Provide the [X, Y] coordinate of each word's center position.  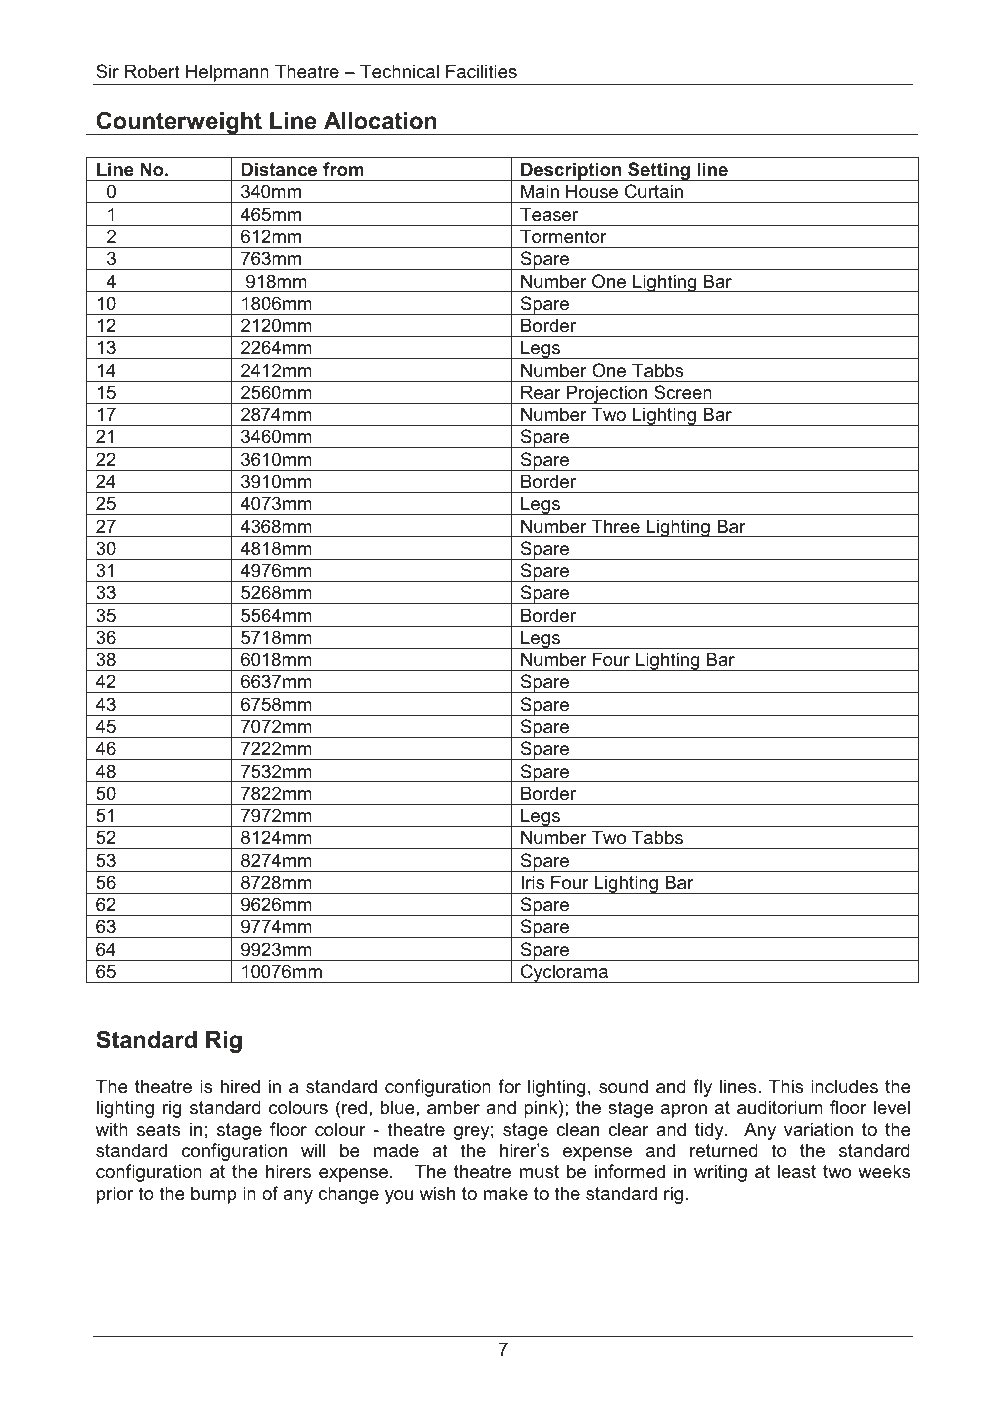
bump [214, 1195]
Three [615, 526]
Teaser [549, 214]
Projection [607, 394]
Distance [279, 169]
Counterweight [179, 123]
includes [844, 1086]
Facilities [481, 71]
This [786, 1086]
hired [240, 1086]
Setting [659, 171]
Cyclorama [565, 973]
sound [623, 1086]
